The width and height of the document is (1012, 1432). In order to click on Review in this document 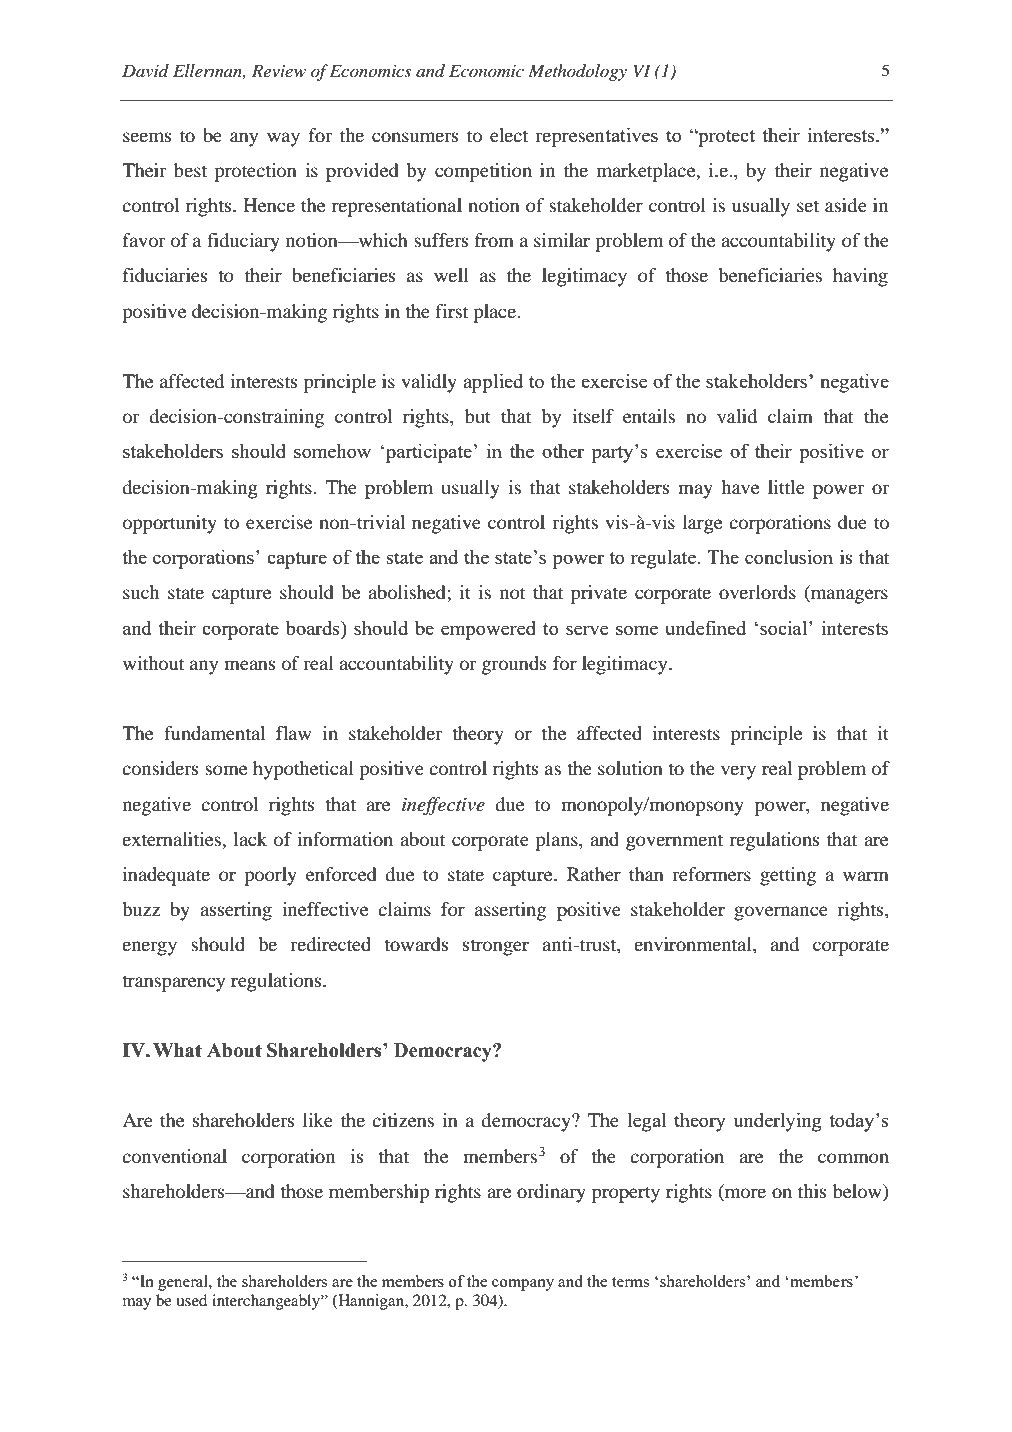, I will do `click(279, 70)`.
